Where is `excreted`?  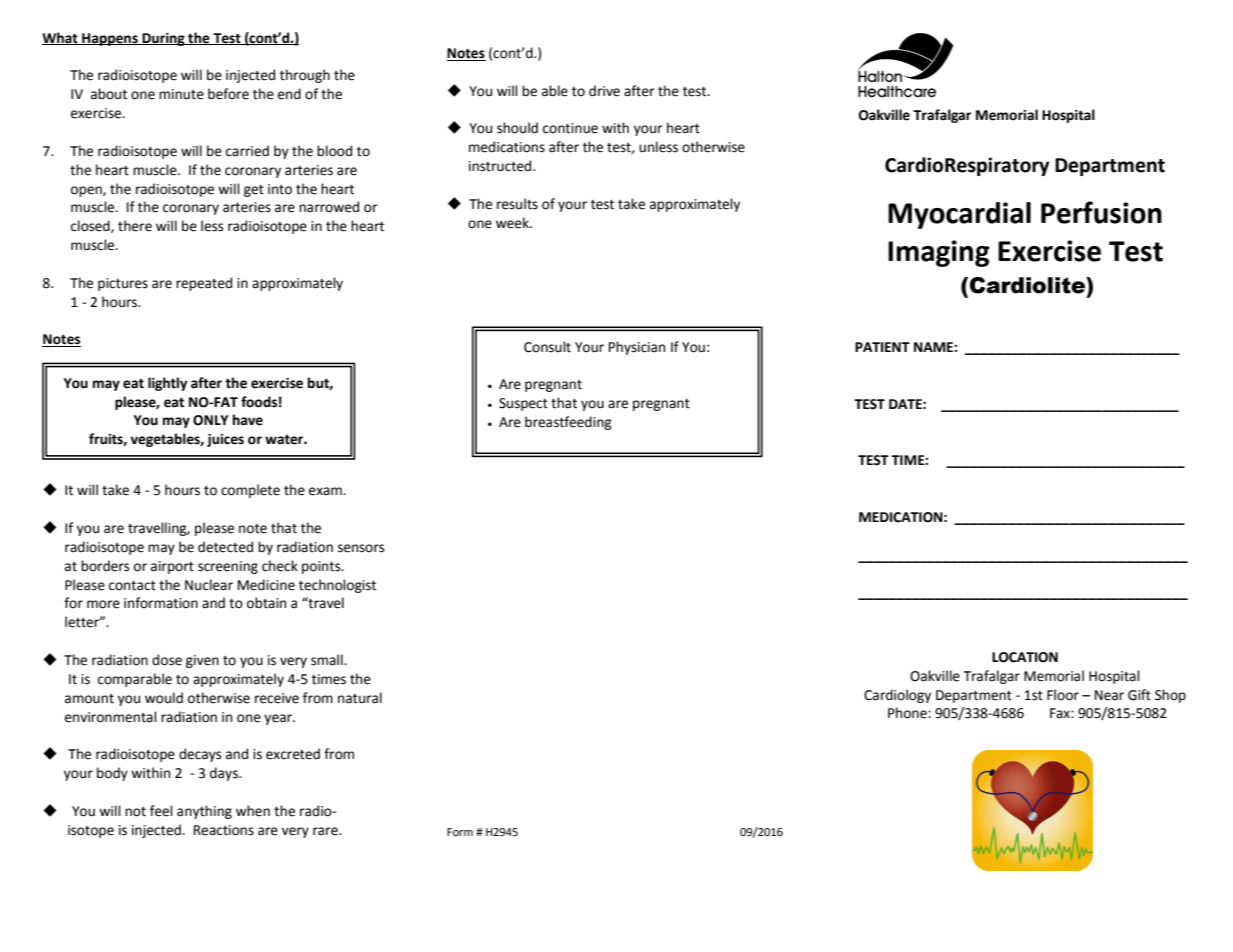
excreted is located at coordinates (293, 754).
